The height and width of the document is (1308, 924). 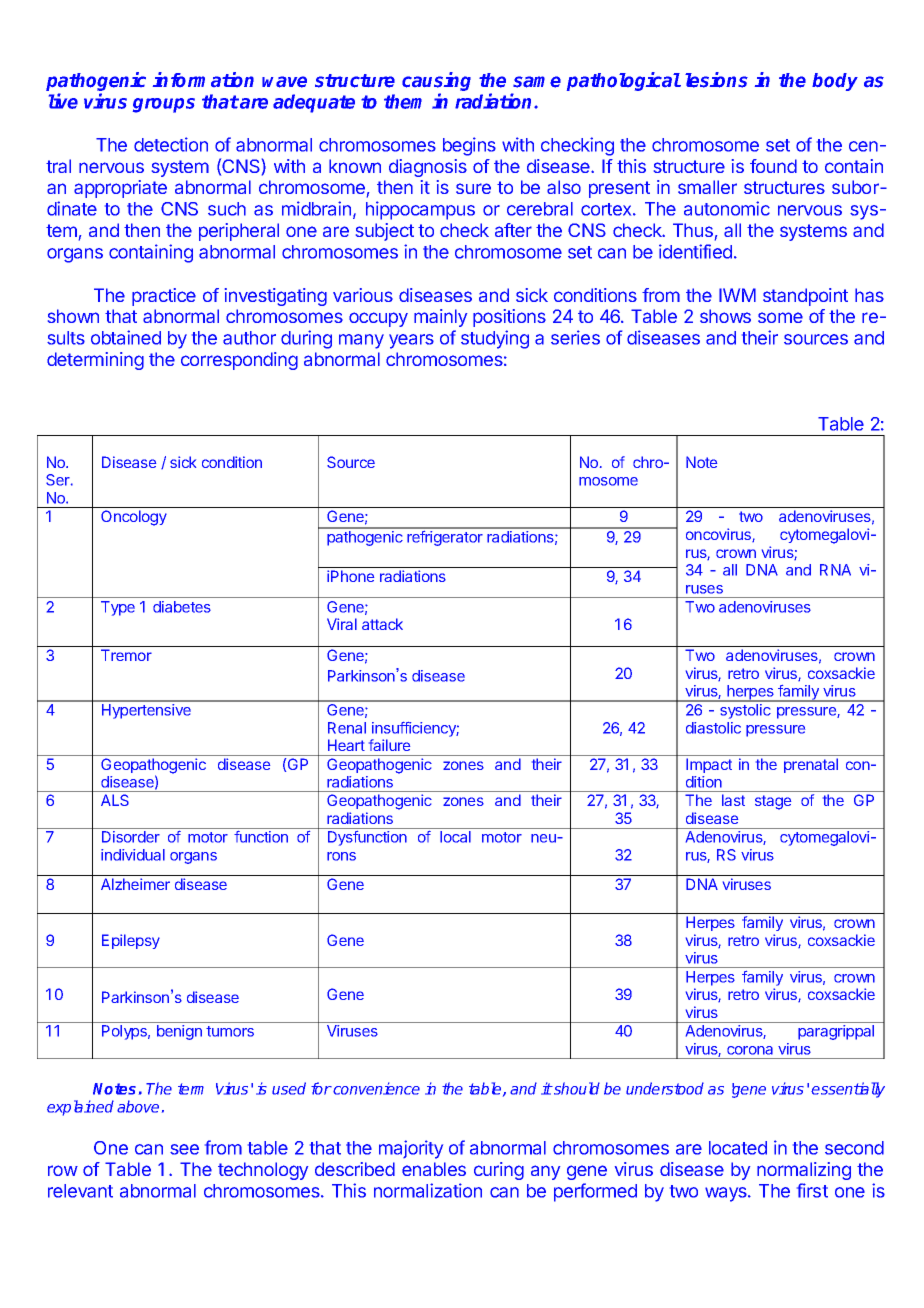 What do you see at coordinates (184, 1149) in the document?
I see `see` at bounding box center [184, 1149].
